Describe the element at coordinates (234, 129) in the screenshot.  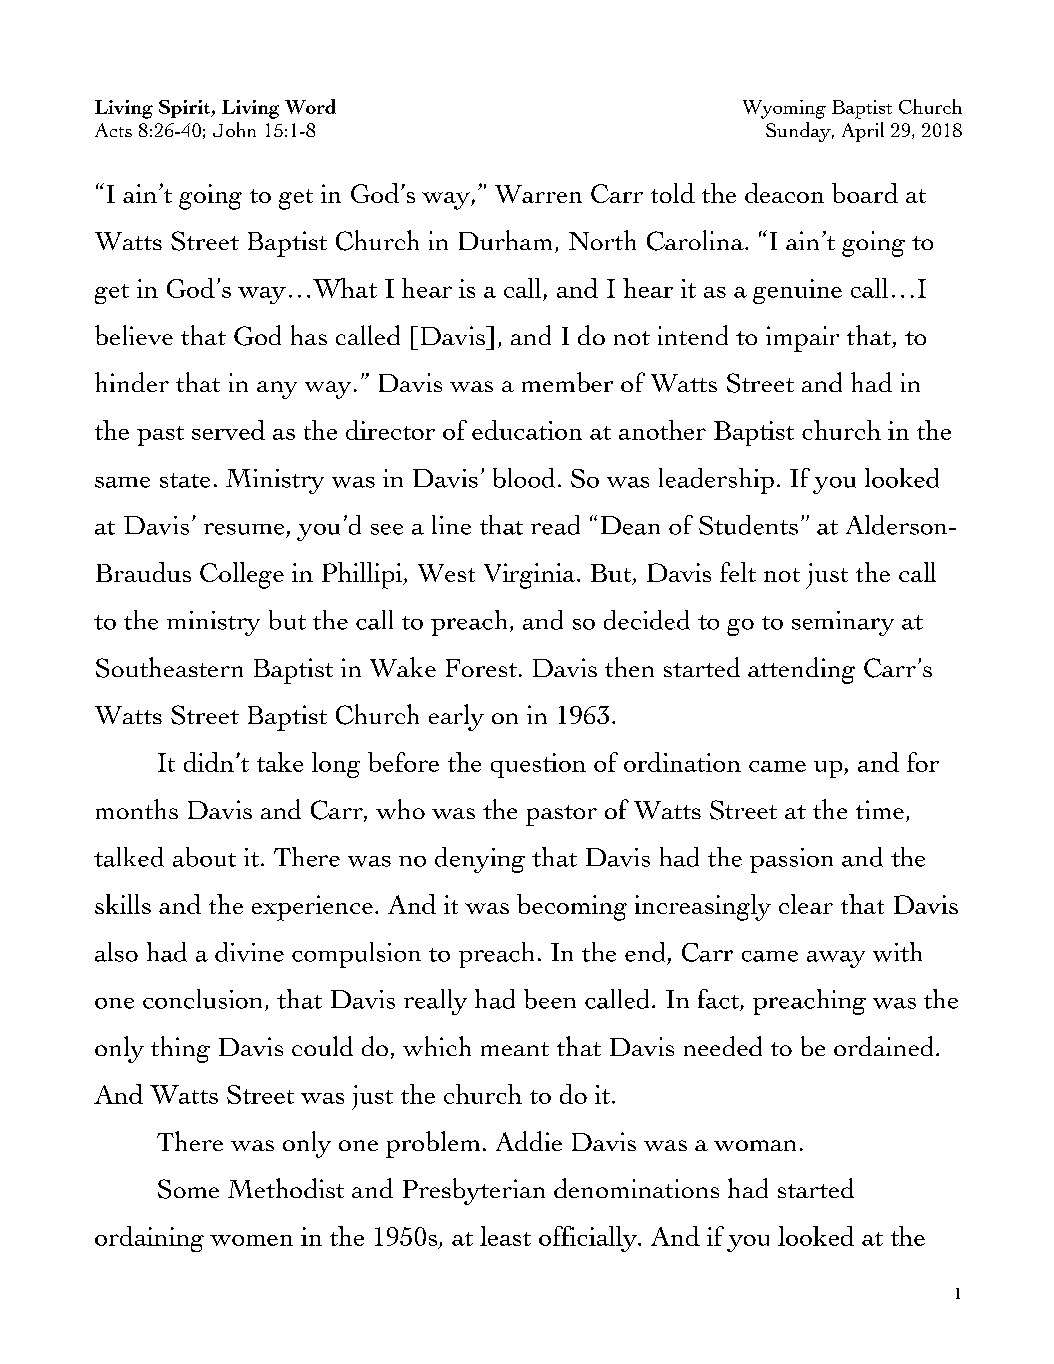
I see `John` at that location.
